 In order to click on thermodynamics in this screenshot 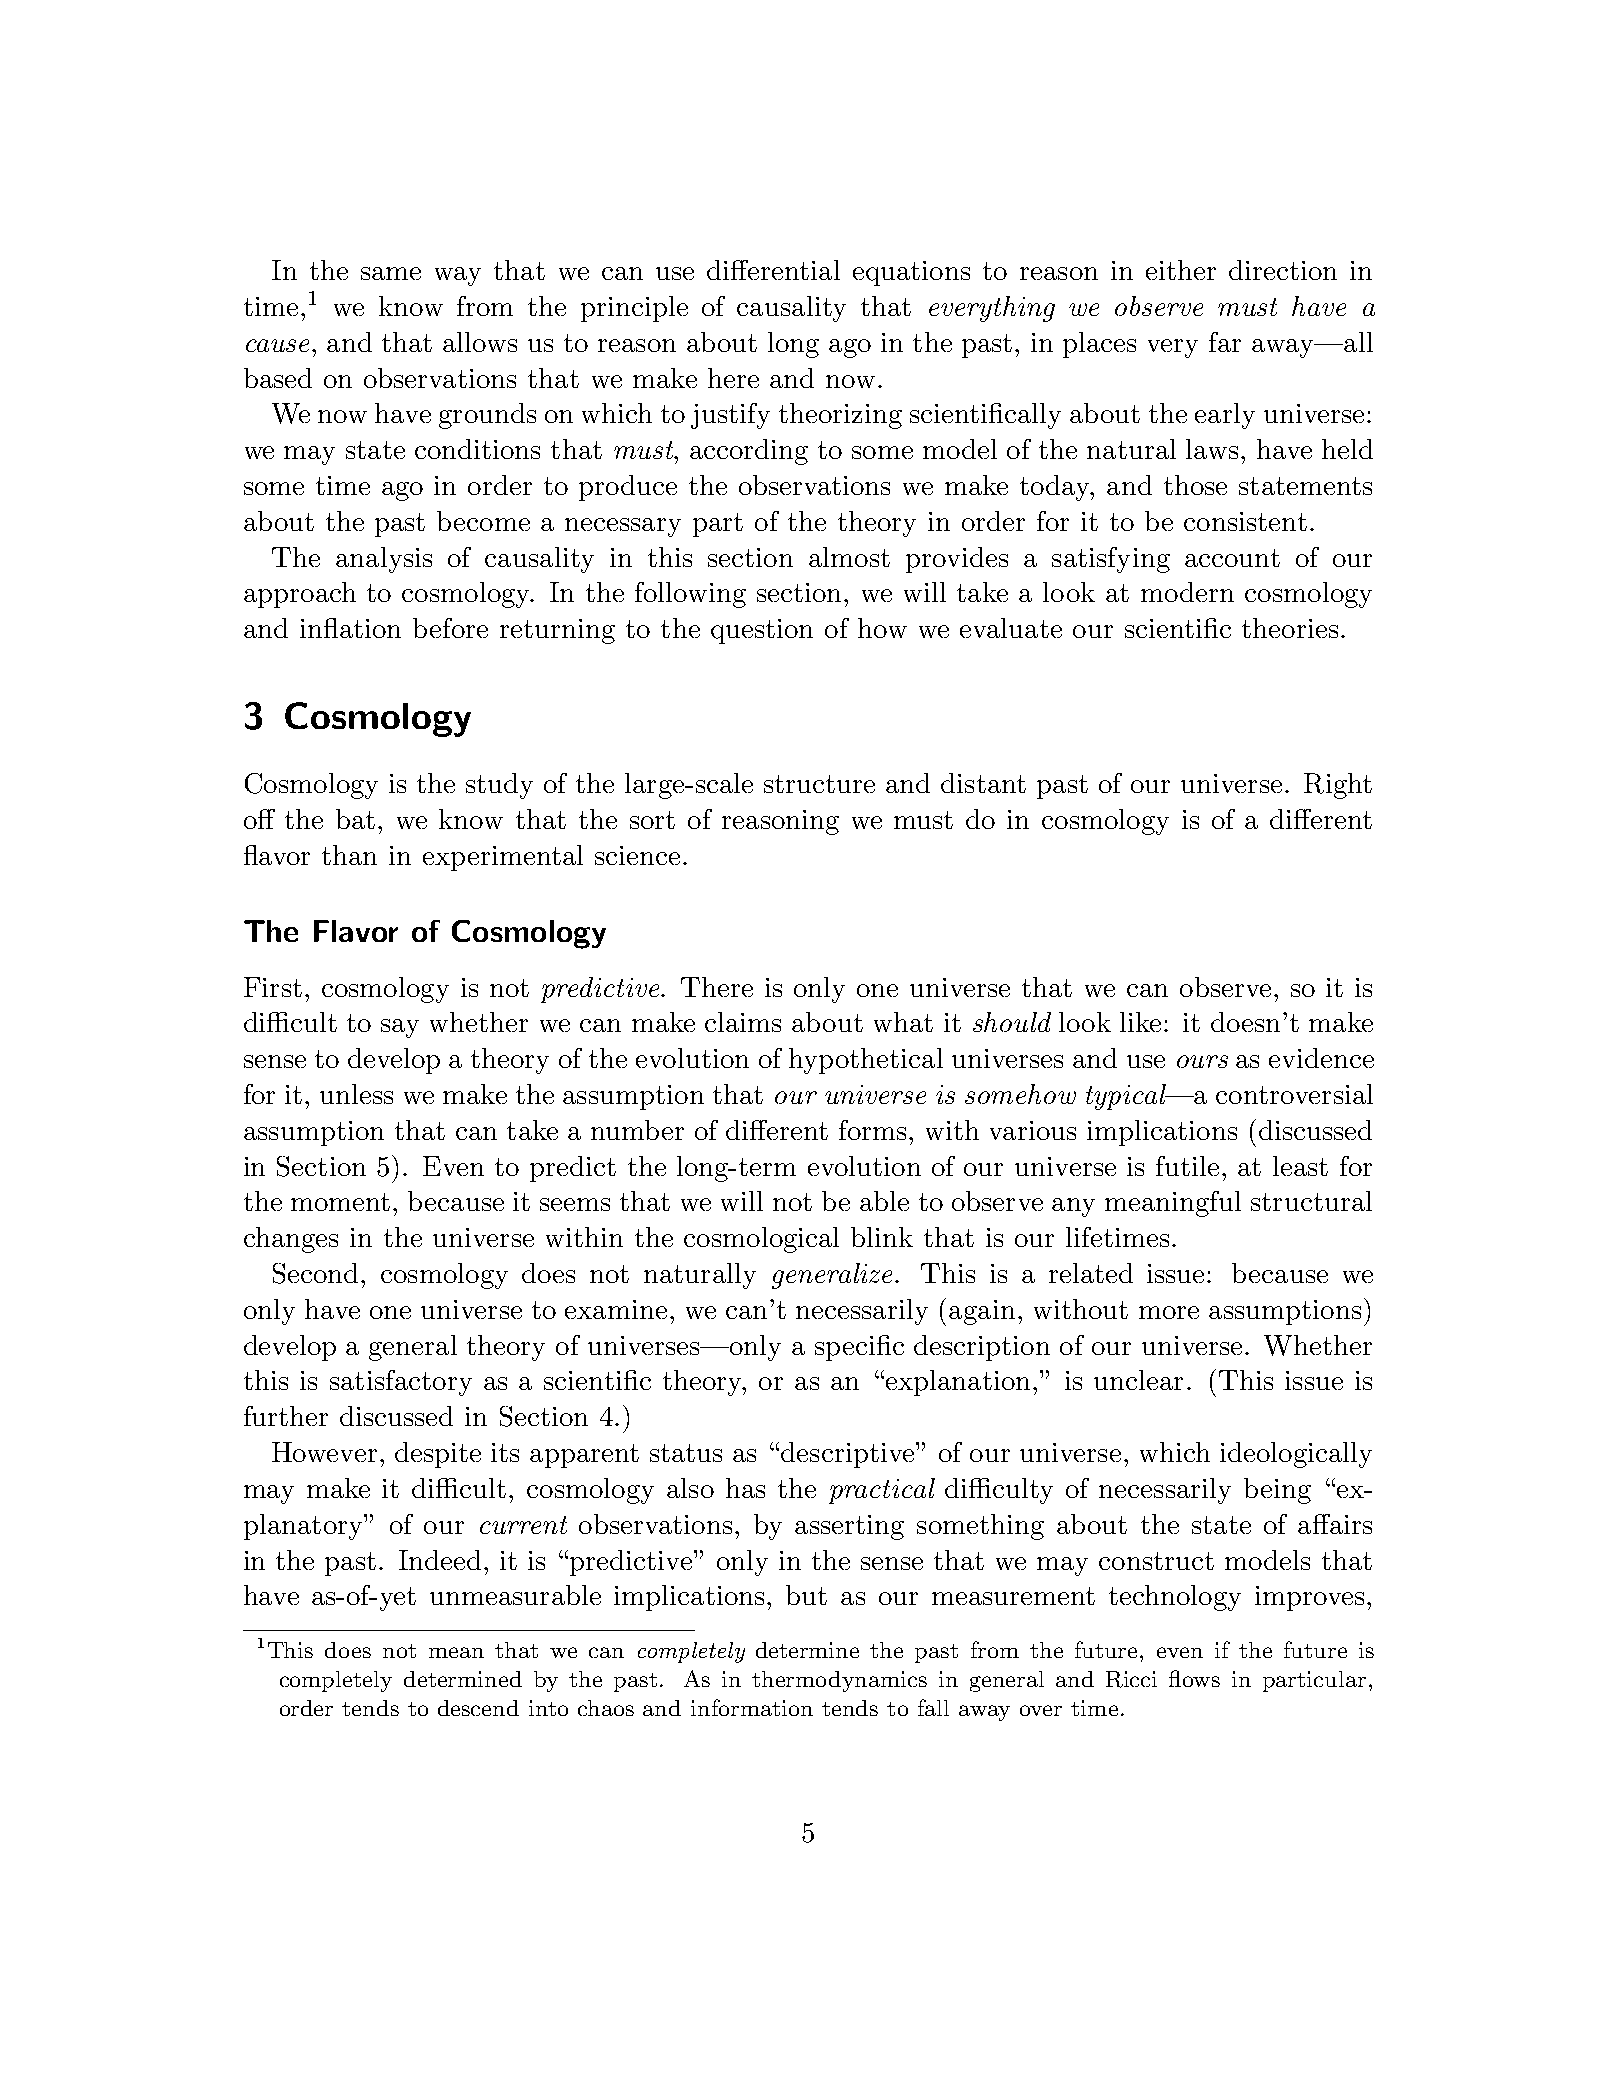, I will do `click(839, 1681)`.
